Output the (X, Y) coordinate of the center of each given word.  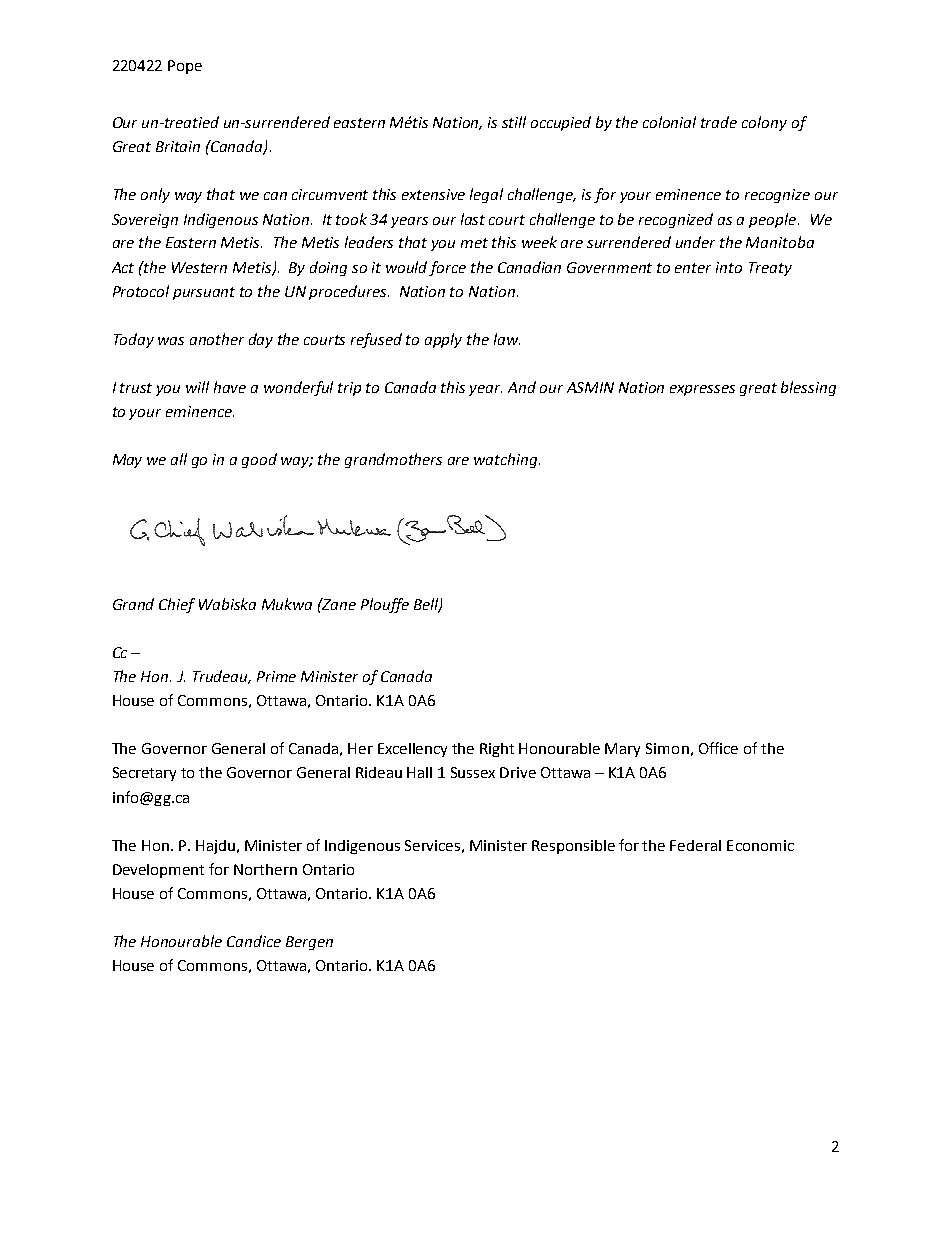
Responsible (573, 847)
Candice (254, 941)
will (197, 387)
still (514, 122)
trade (719, 122)
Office (718, 748)
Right (497, 750)
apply (443, 340)
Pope (185, 67)
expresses (702, 390)
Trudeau (222, 677)
